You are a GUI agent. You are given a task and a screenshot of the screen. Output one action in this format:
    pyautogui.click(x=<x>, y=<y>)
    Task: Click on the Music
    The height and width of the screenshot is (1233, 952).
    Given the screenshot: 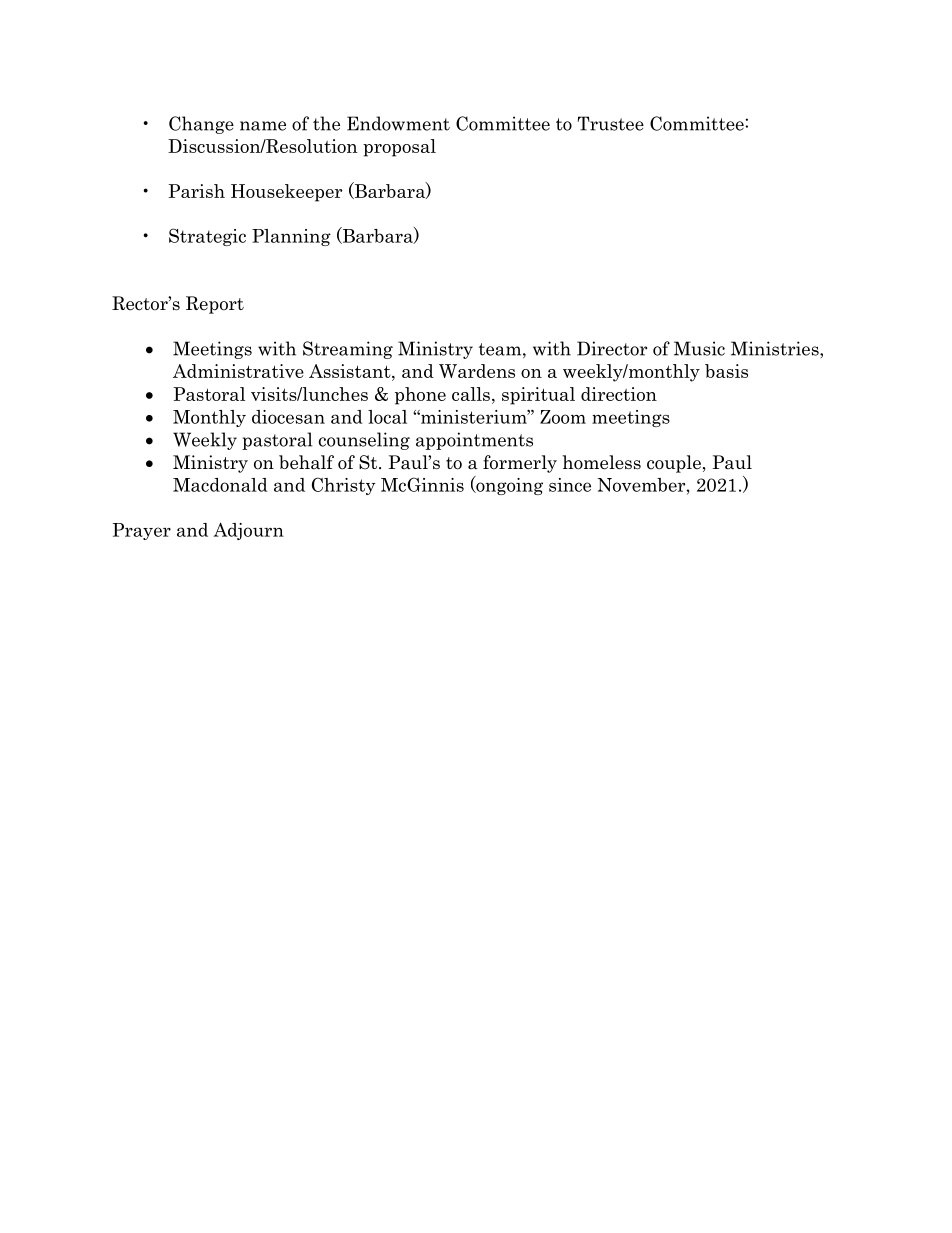 What is the action you would take?
    pyautogui.click(x=699, y=348)
